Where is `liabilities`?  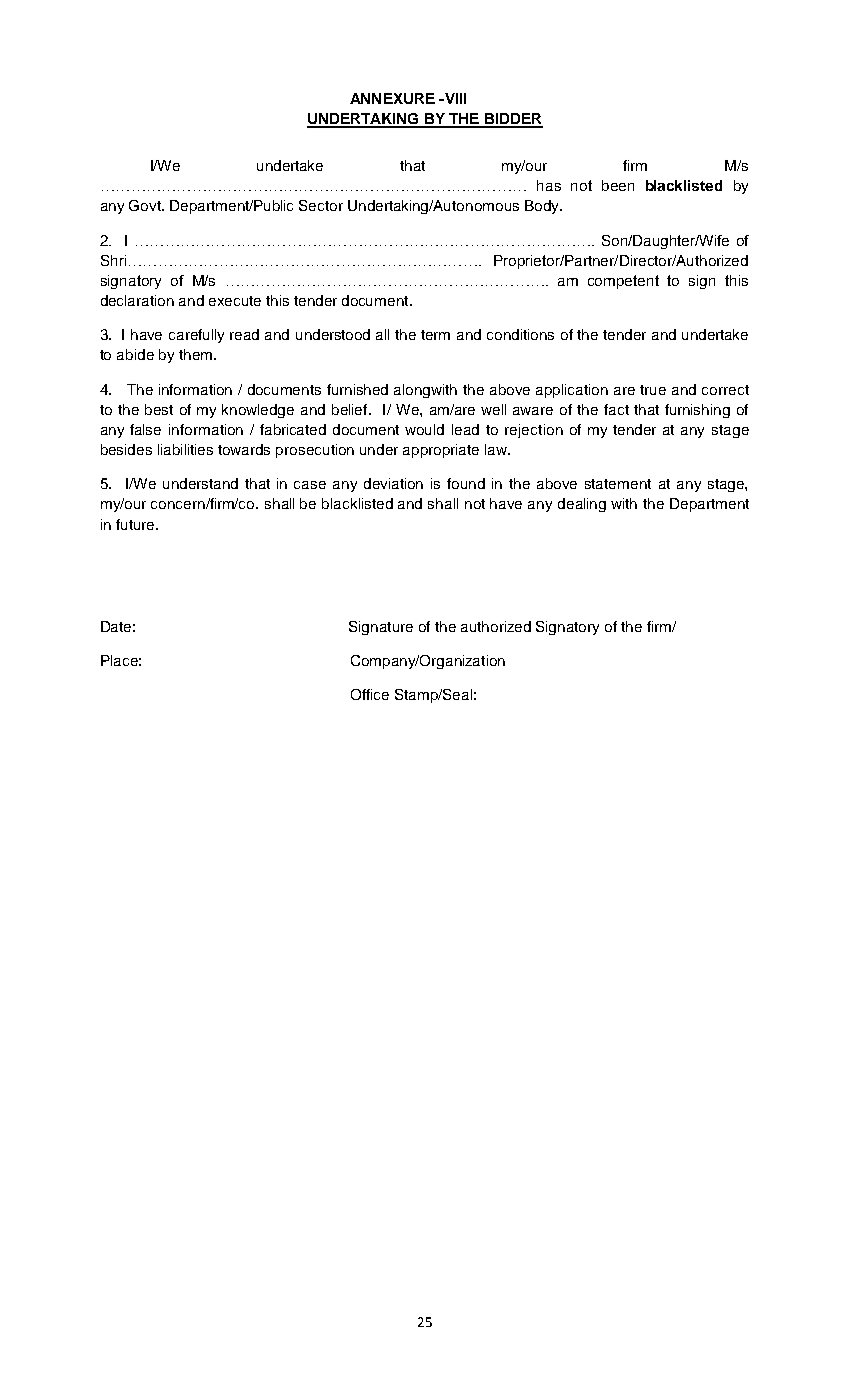
liabilities is located at coordinates (185, 449).
